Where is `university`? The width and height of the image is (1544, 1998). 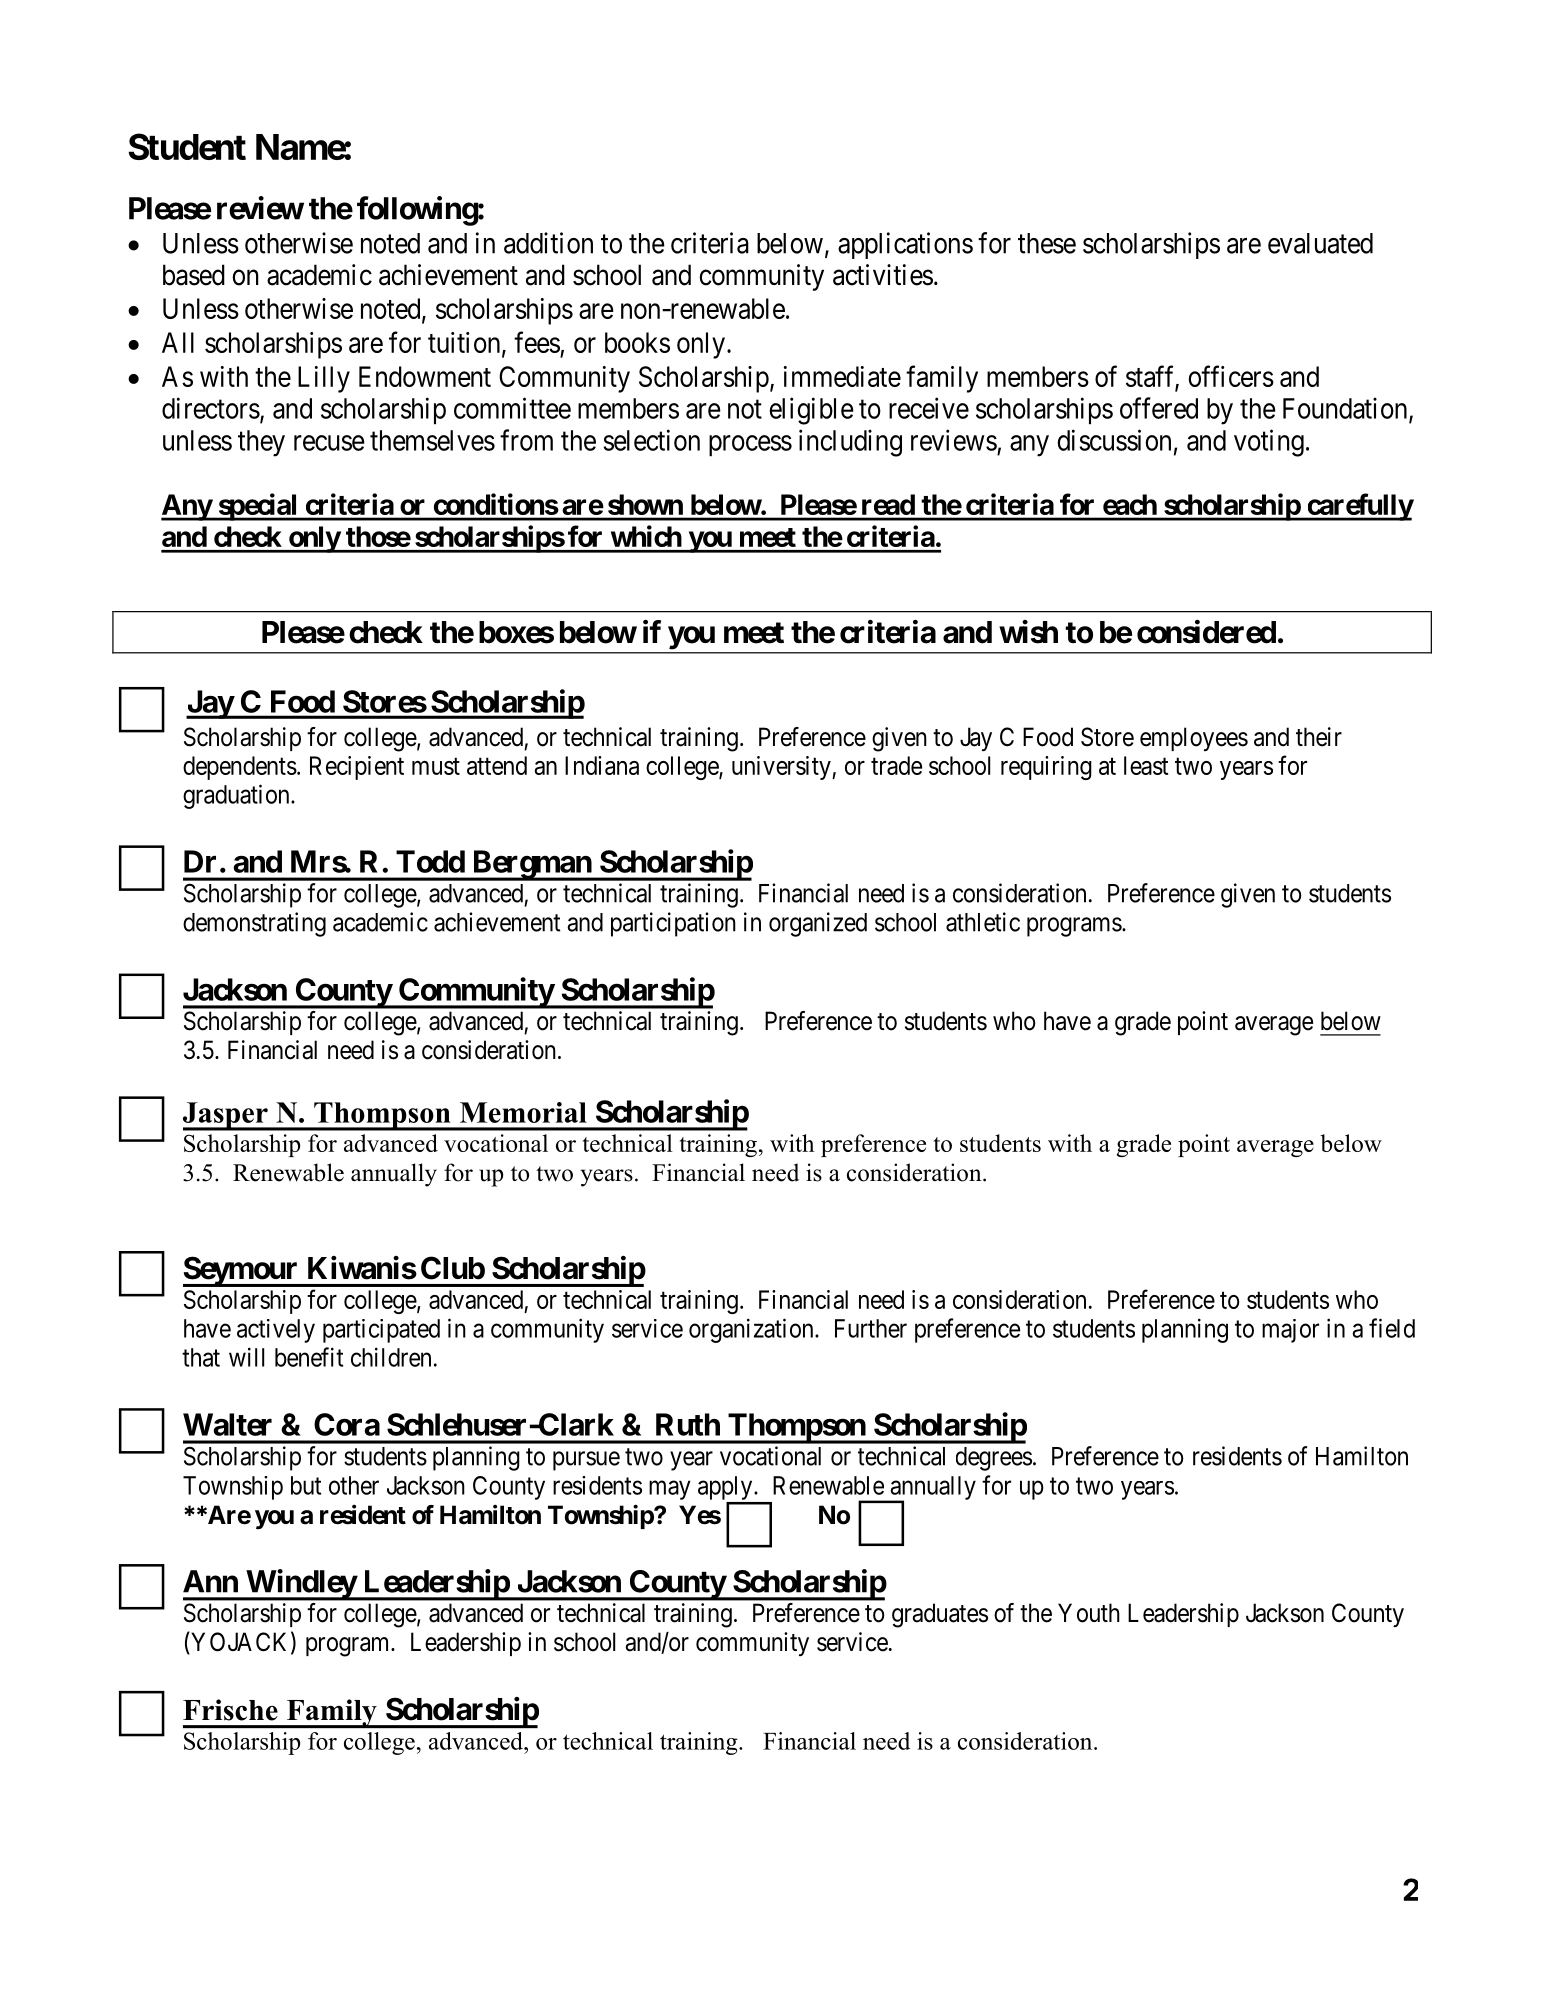 university is located at coordinates (782, 768).
